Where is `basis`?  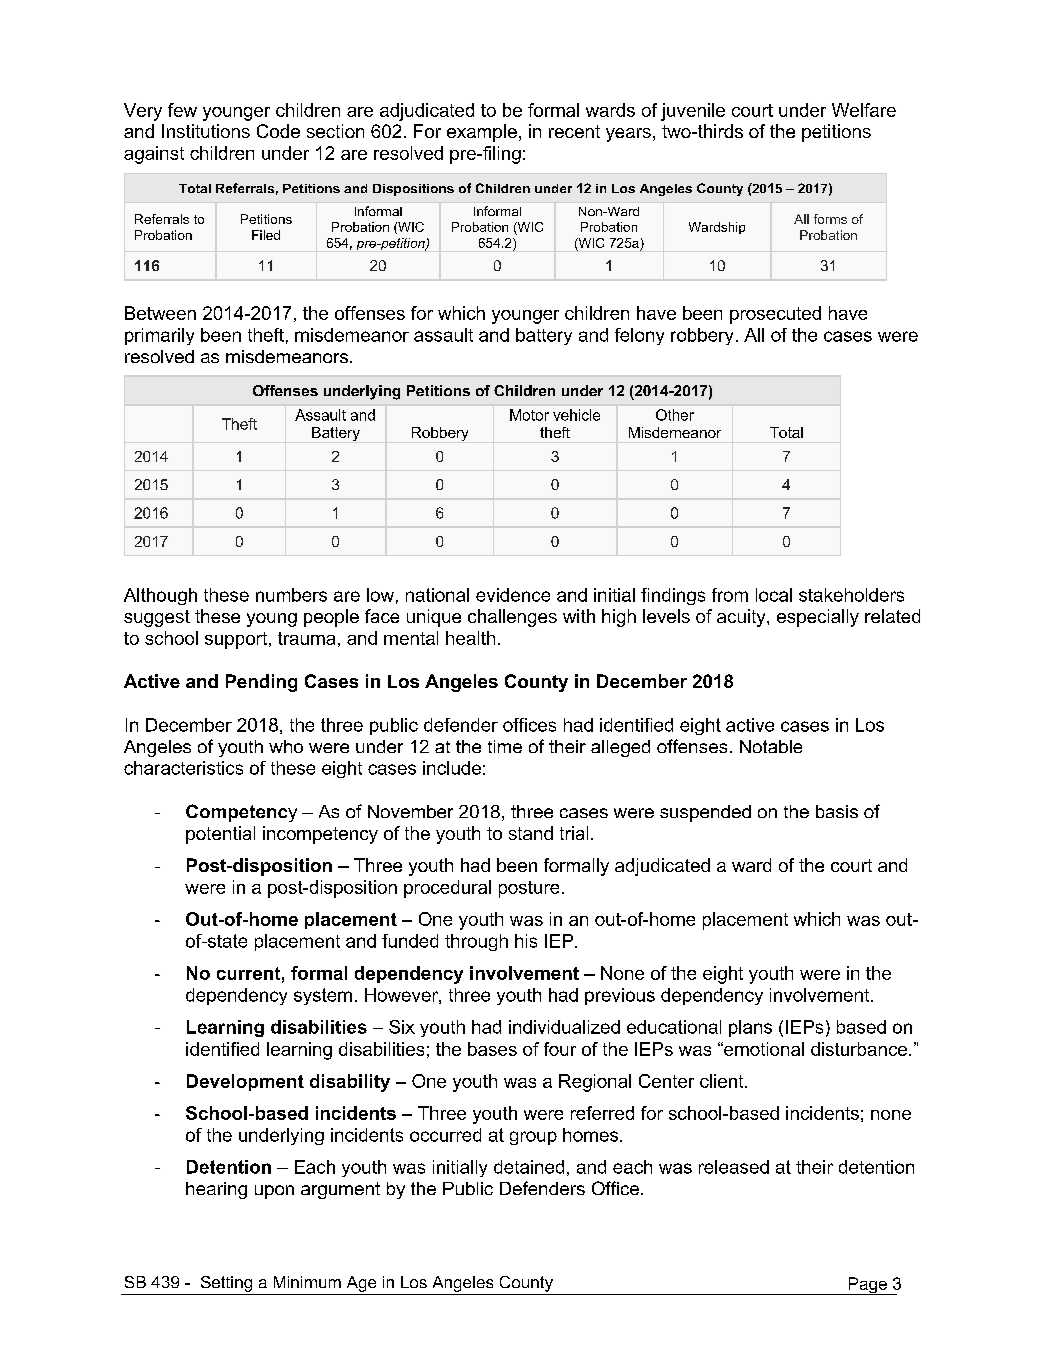 basis is located at coordinates (837, 811).
